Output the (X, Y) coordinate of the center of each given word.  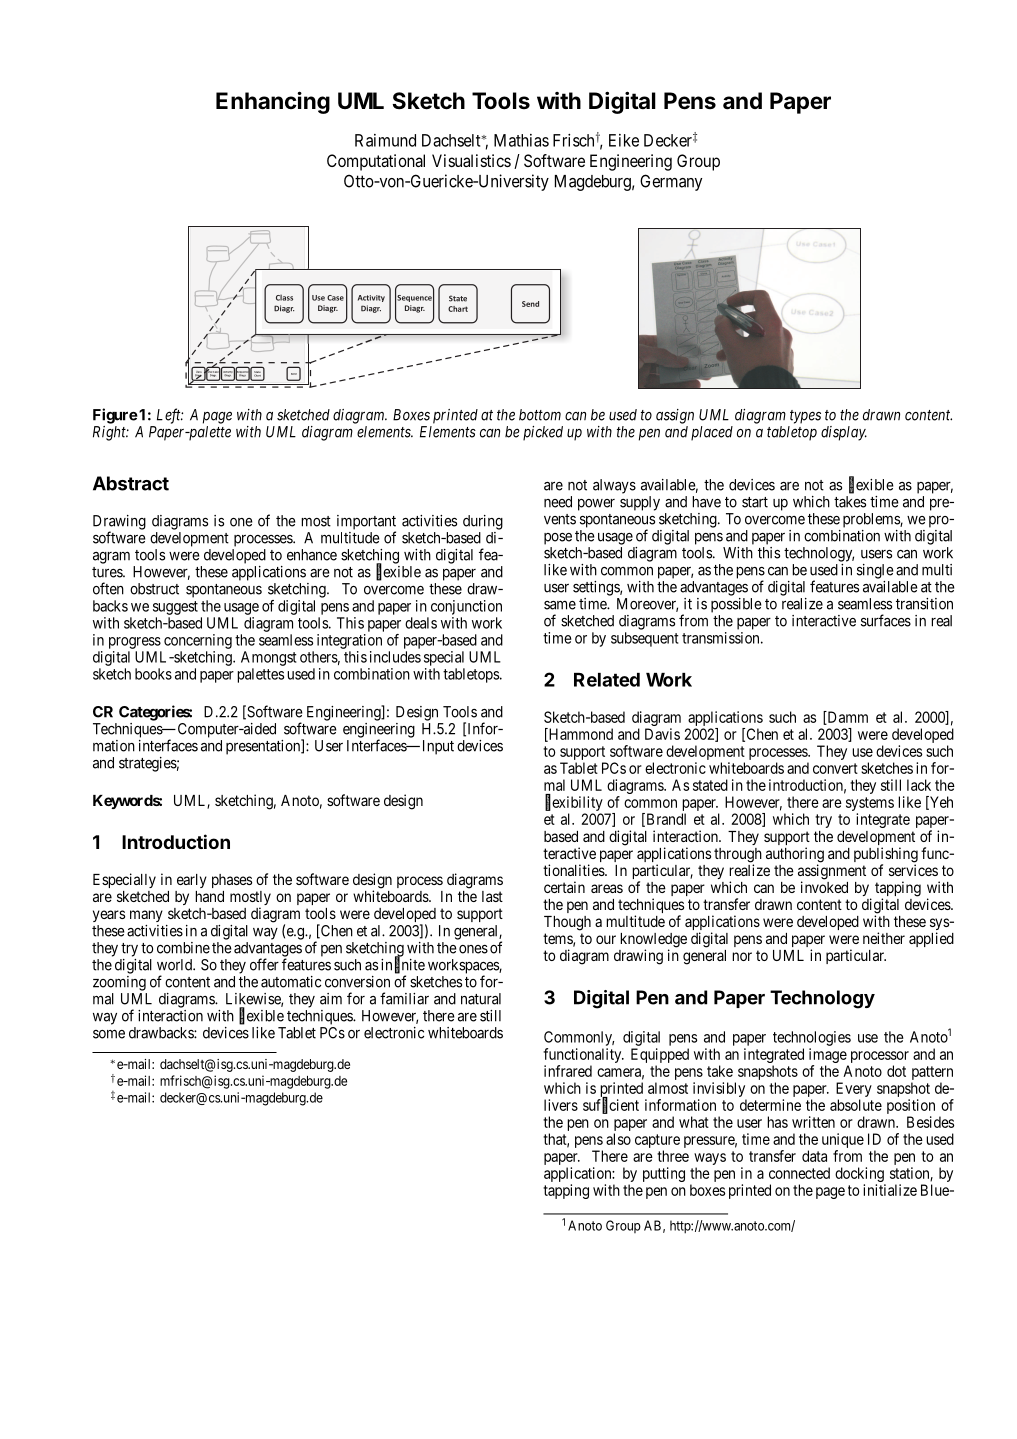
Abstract (131, 483)
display (844, 433)
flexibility (575, 804)
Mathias (521, 140)
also (618, 1139)
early (192, 881)
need (558, 502)
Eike (624, 140)
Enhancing (273, 102)
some (109, 1034)
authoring (795, 856)
